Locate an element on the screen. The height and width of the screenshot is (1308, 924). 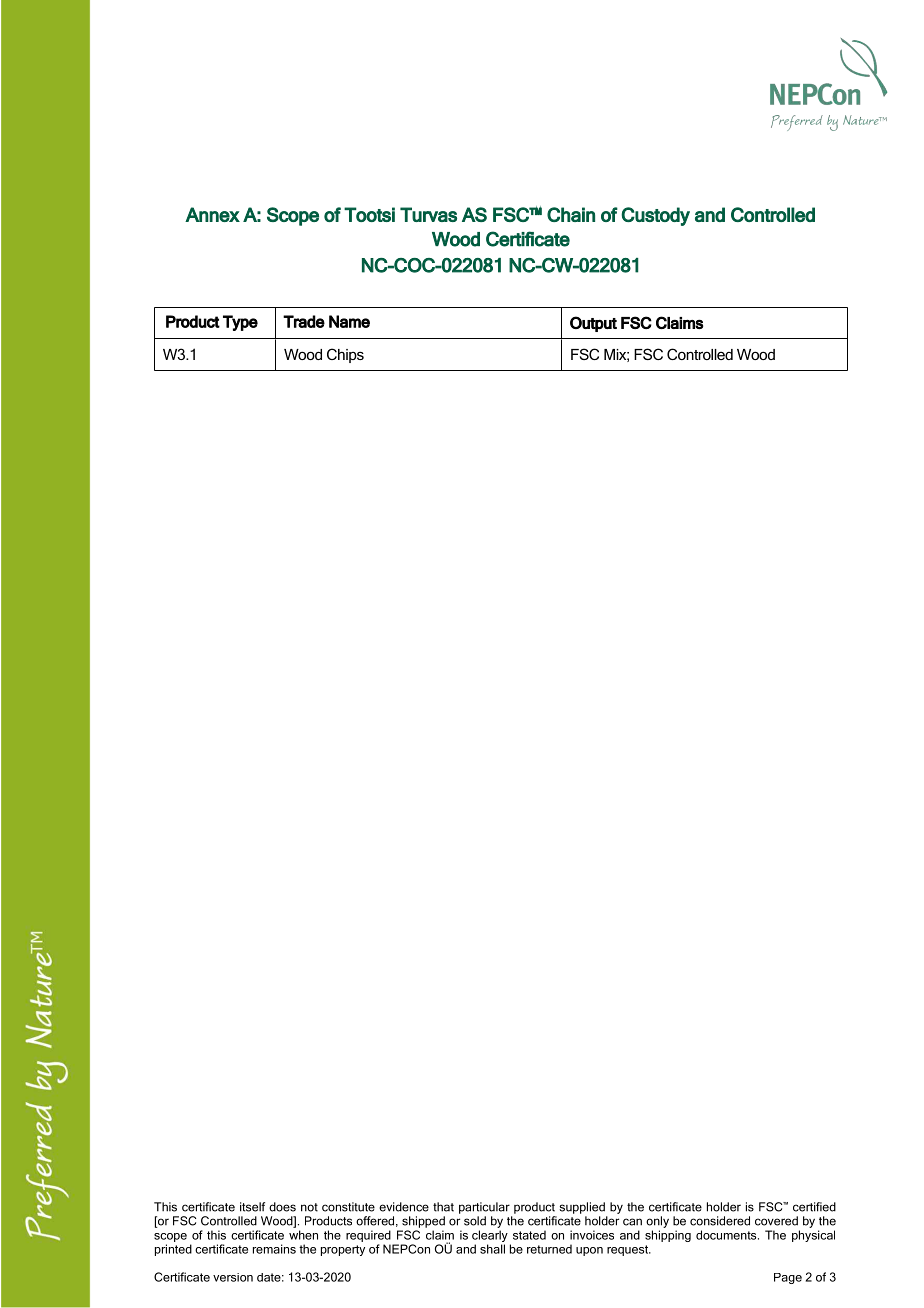
Chain is located at coordinates (571, 214).
